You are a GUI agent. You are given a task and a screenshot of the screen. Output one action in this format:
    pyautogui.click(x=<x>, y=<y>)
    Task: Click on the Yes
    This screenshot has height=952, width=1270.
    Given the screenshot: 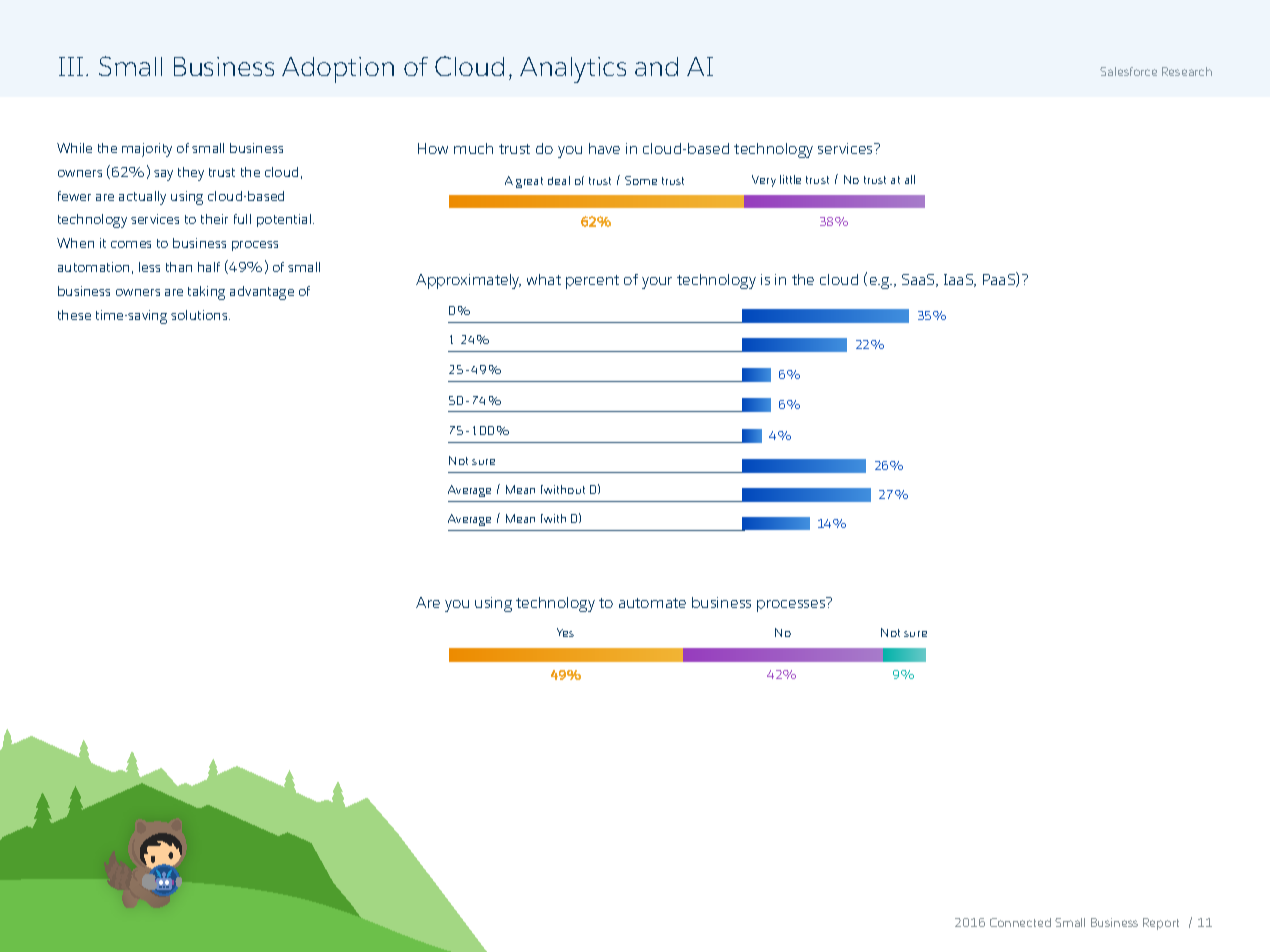 What is the action you would take?
    pyautogui.click(x=565, y=632)
